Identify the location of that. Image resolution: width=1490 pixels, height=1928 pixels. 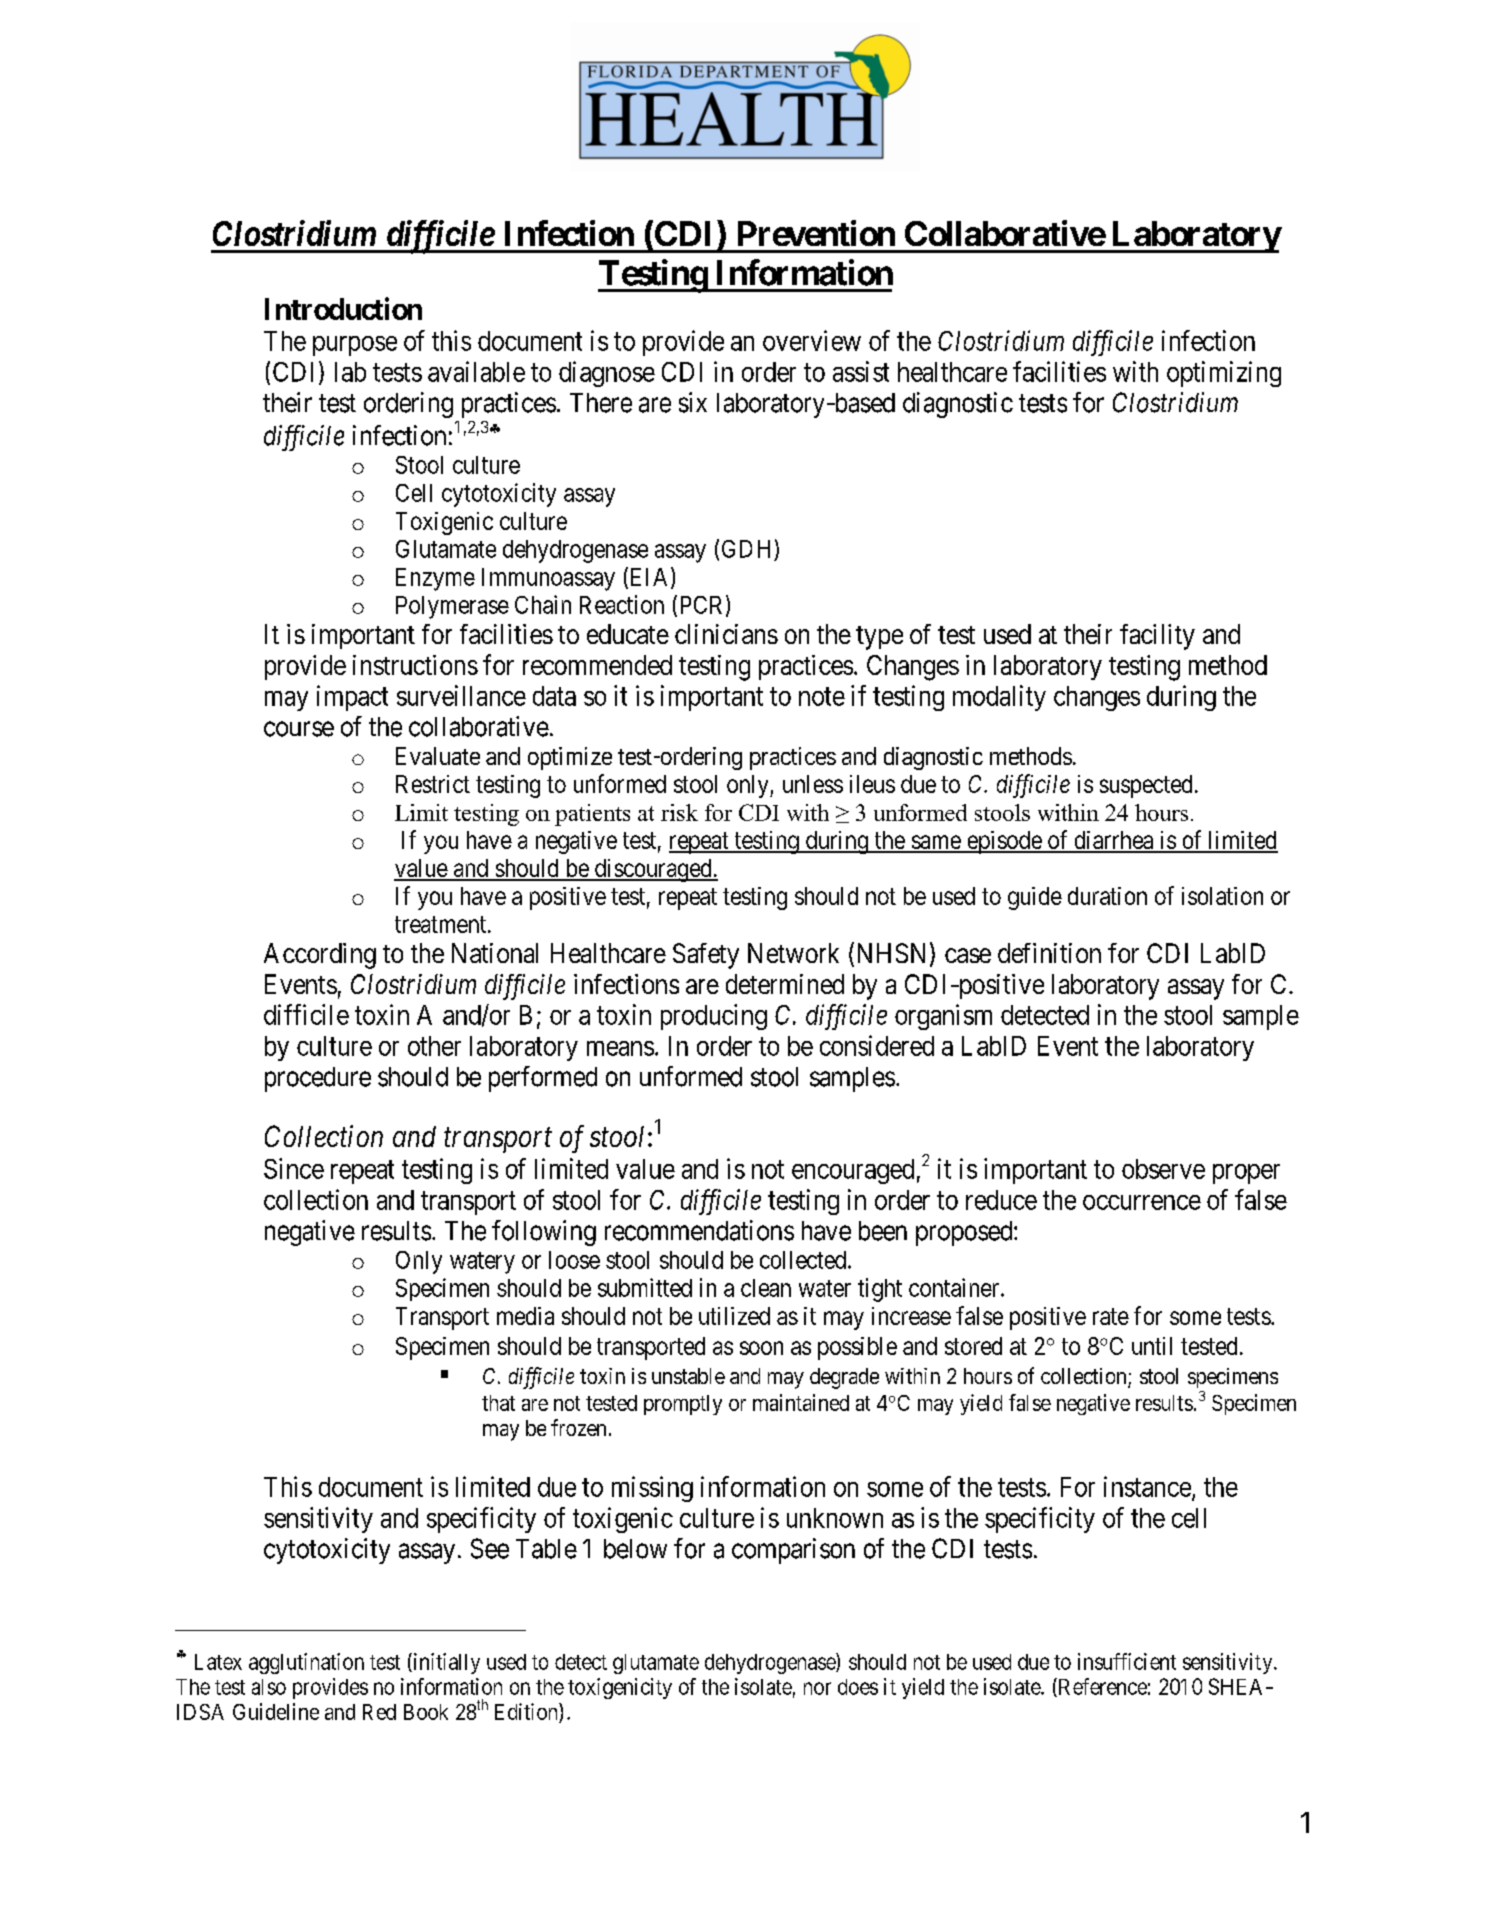
(498, 1403).
